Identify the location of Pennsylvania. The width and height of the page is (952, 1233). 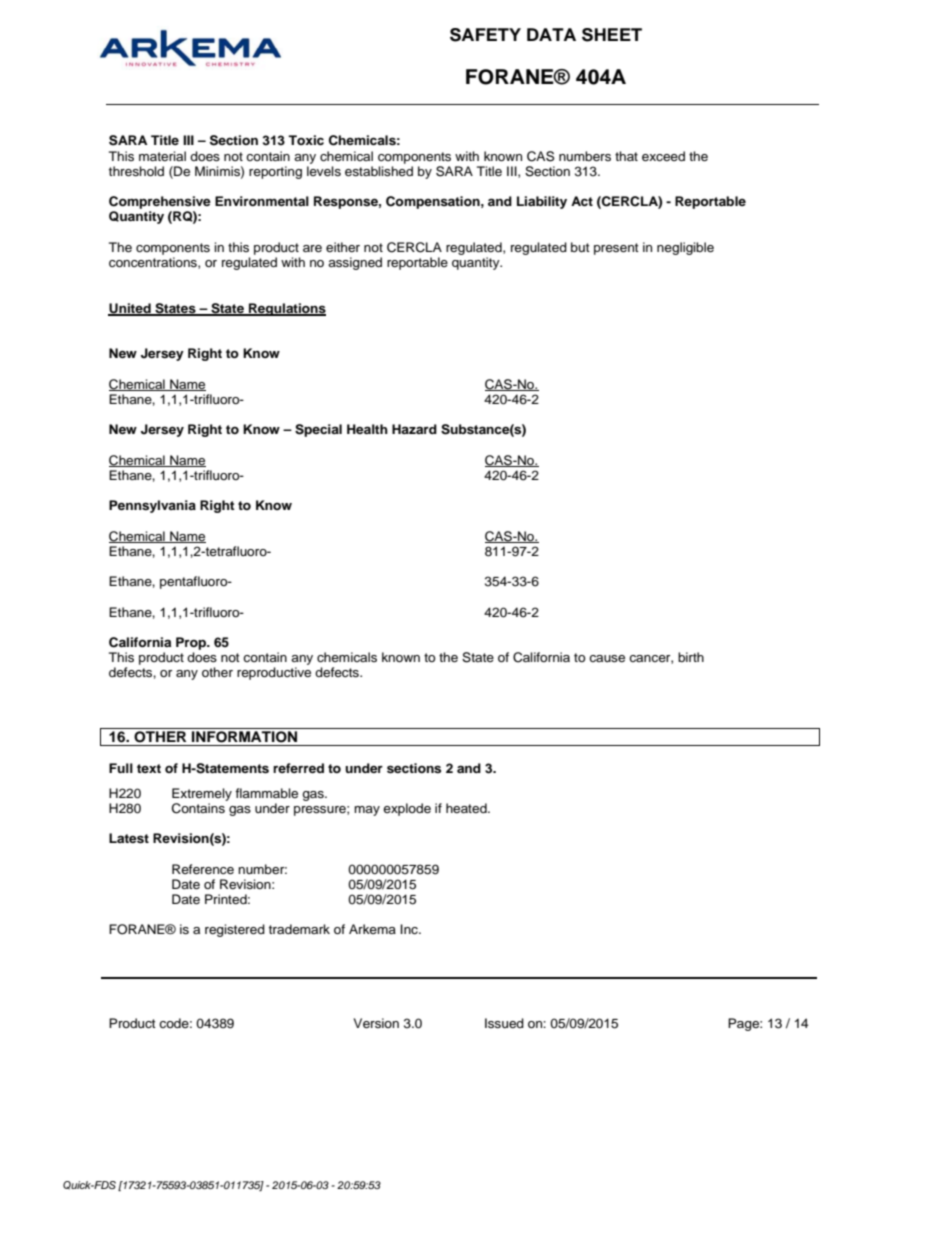
(152, 506).
